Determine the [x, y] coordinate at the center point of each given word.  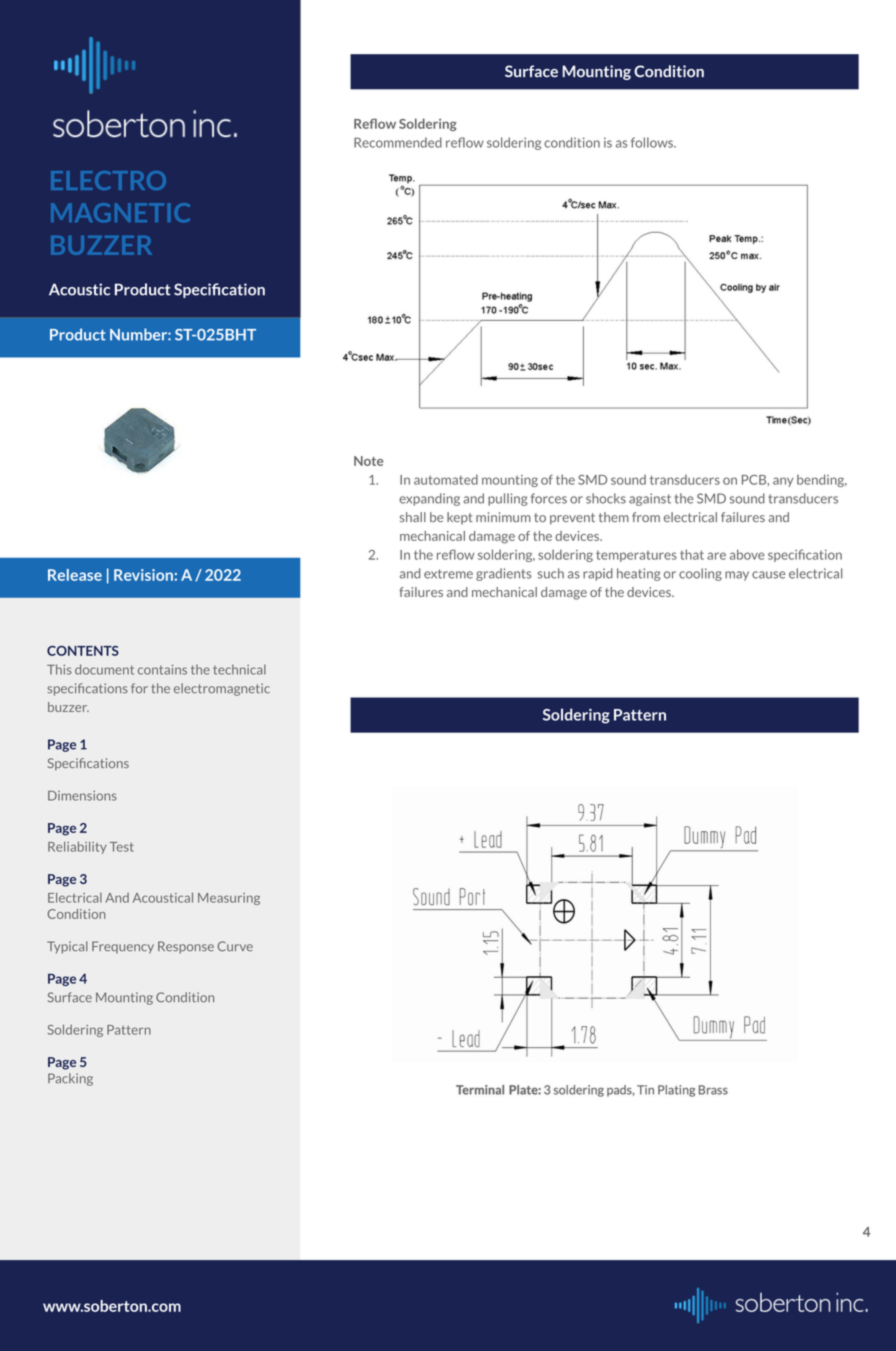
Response [186, 947]
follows [653, 142]
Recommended [398, 142]
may [737, 576]
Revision [143, 575]
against [650, 499]
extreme [448, 574]
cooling [700, 574]
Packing [70, 1079]
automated [446, 479]
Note [368, 461]
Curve [235, 946]
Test [122, 847]
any [783, 482]
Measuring [229, 899]
